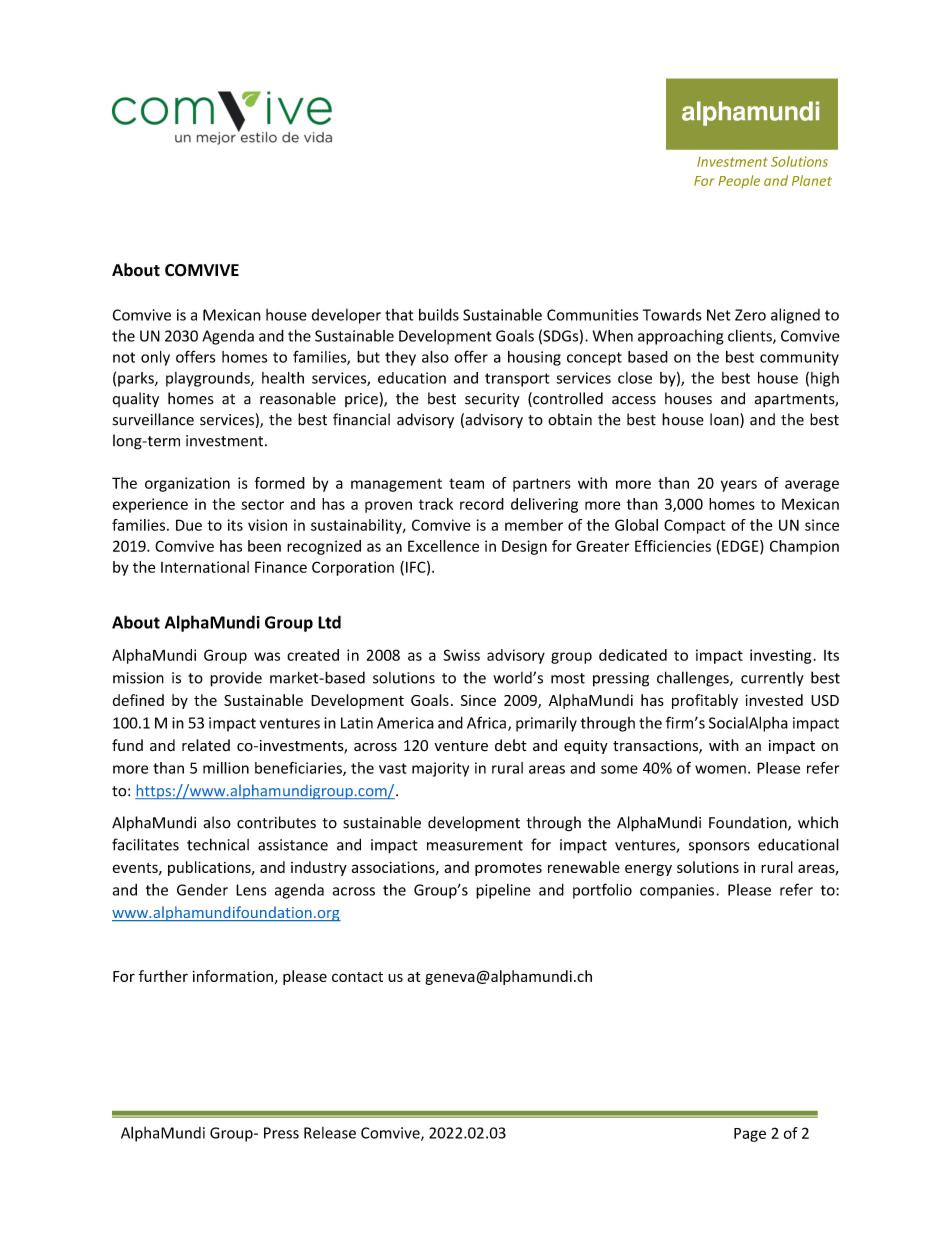  What do you see at coordinates (357, 977) in the page?
I see `contact` at bounding box center [357, 977].
